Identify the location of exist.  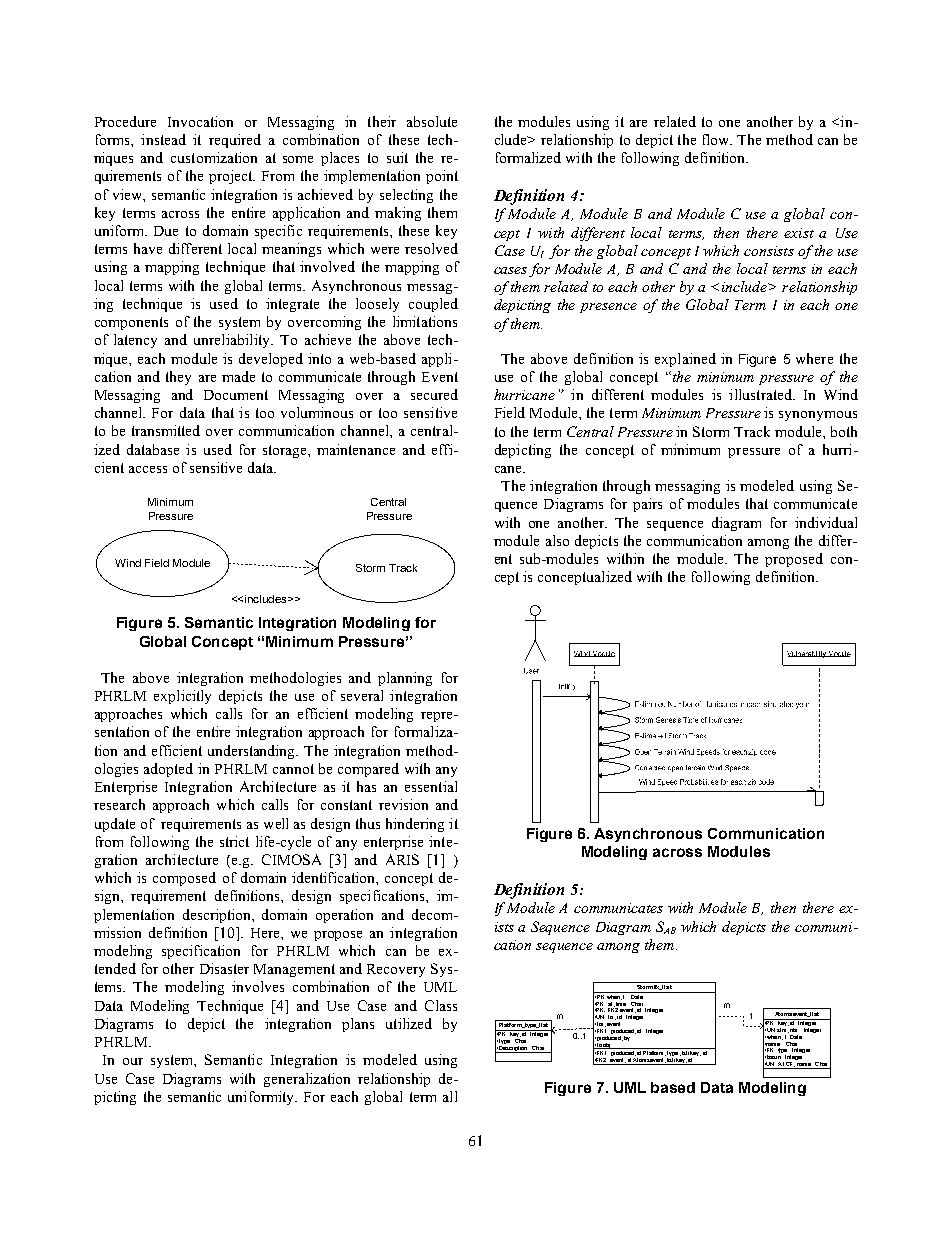
(799, 233).
